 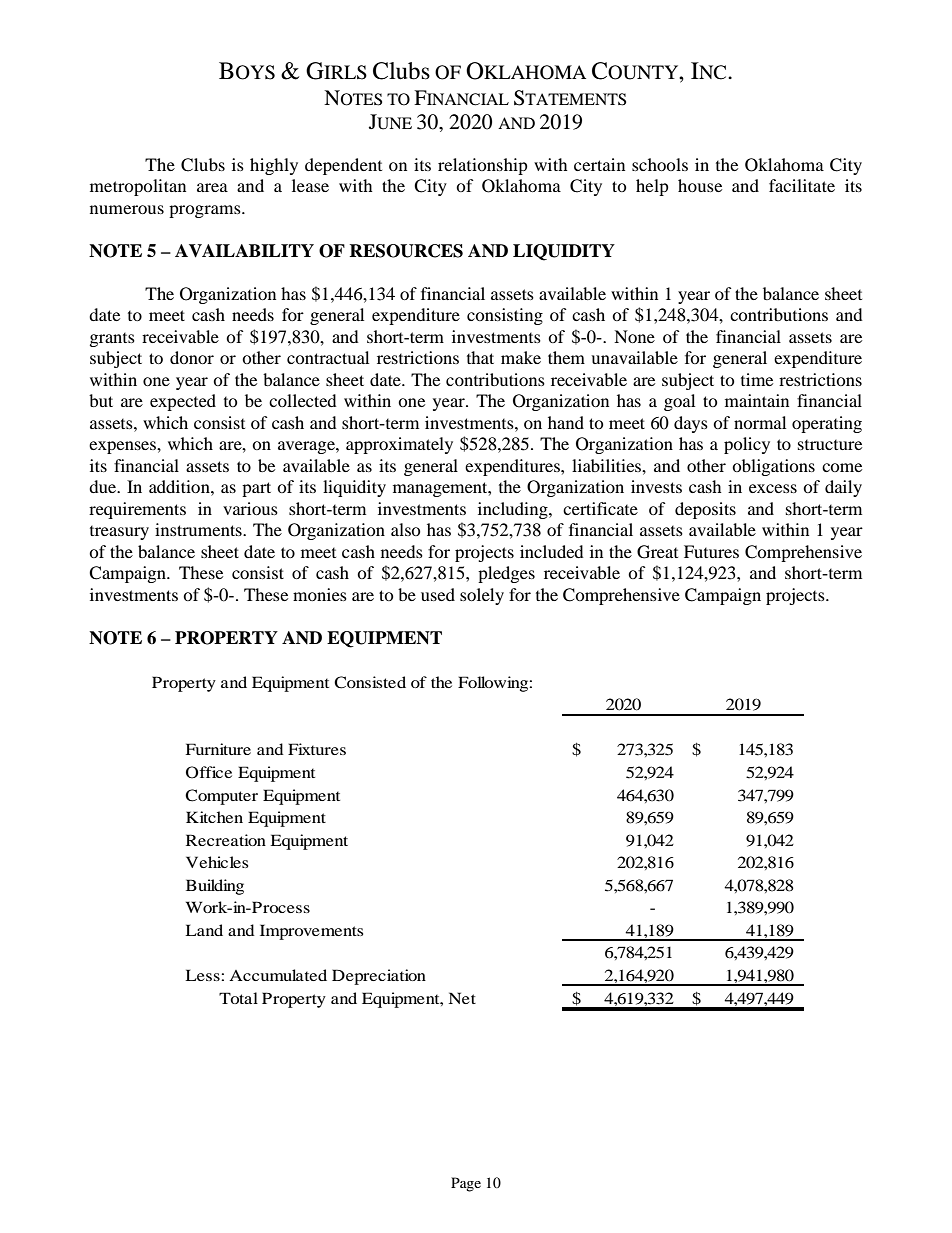 What do you see at coordinates (238, 998) in the screenshot?
I see `Total` at bounding box center [238, 998].
